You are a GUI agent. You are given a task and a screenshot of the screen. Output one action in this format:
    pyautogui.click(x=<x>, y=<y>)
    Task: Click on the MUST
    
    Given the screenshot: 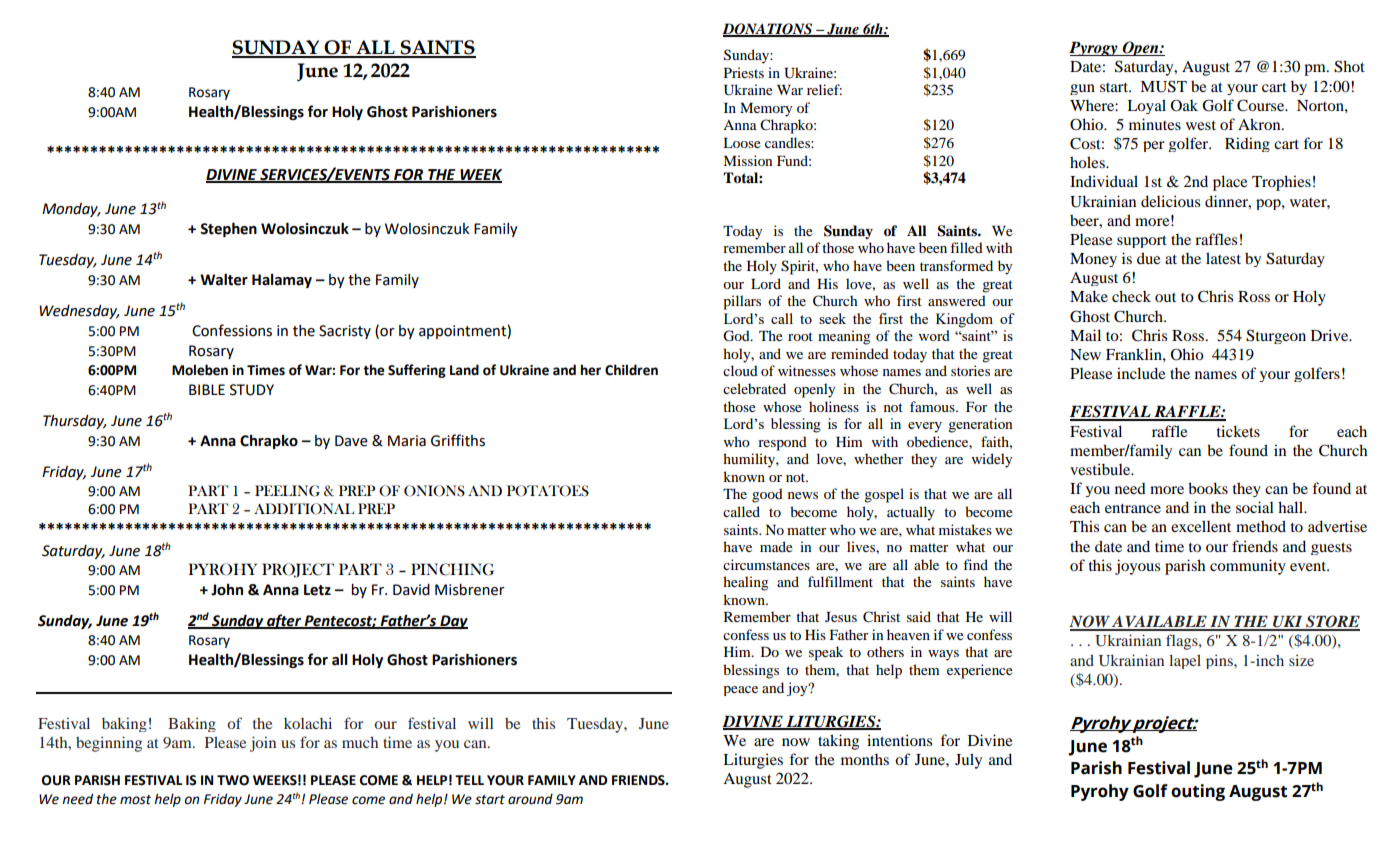 What is the action you would take?
    pyautogui.click(x=1163, y=86)
